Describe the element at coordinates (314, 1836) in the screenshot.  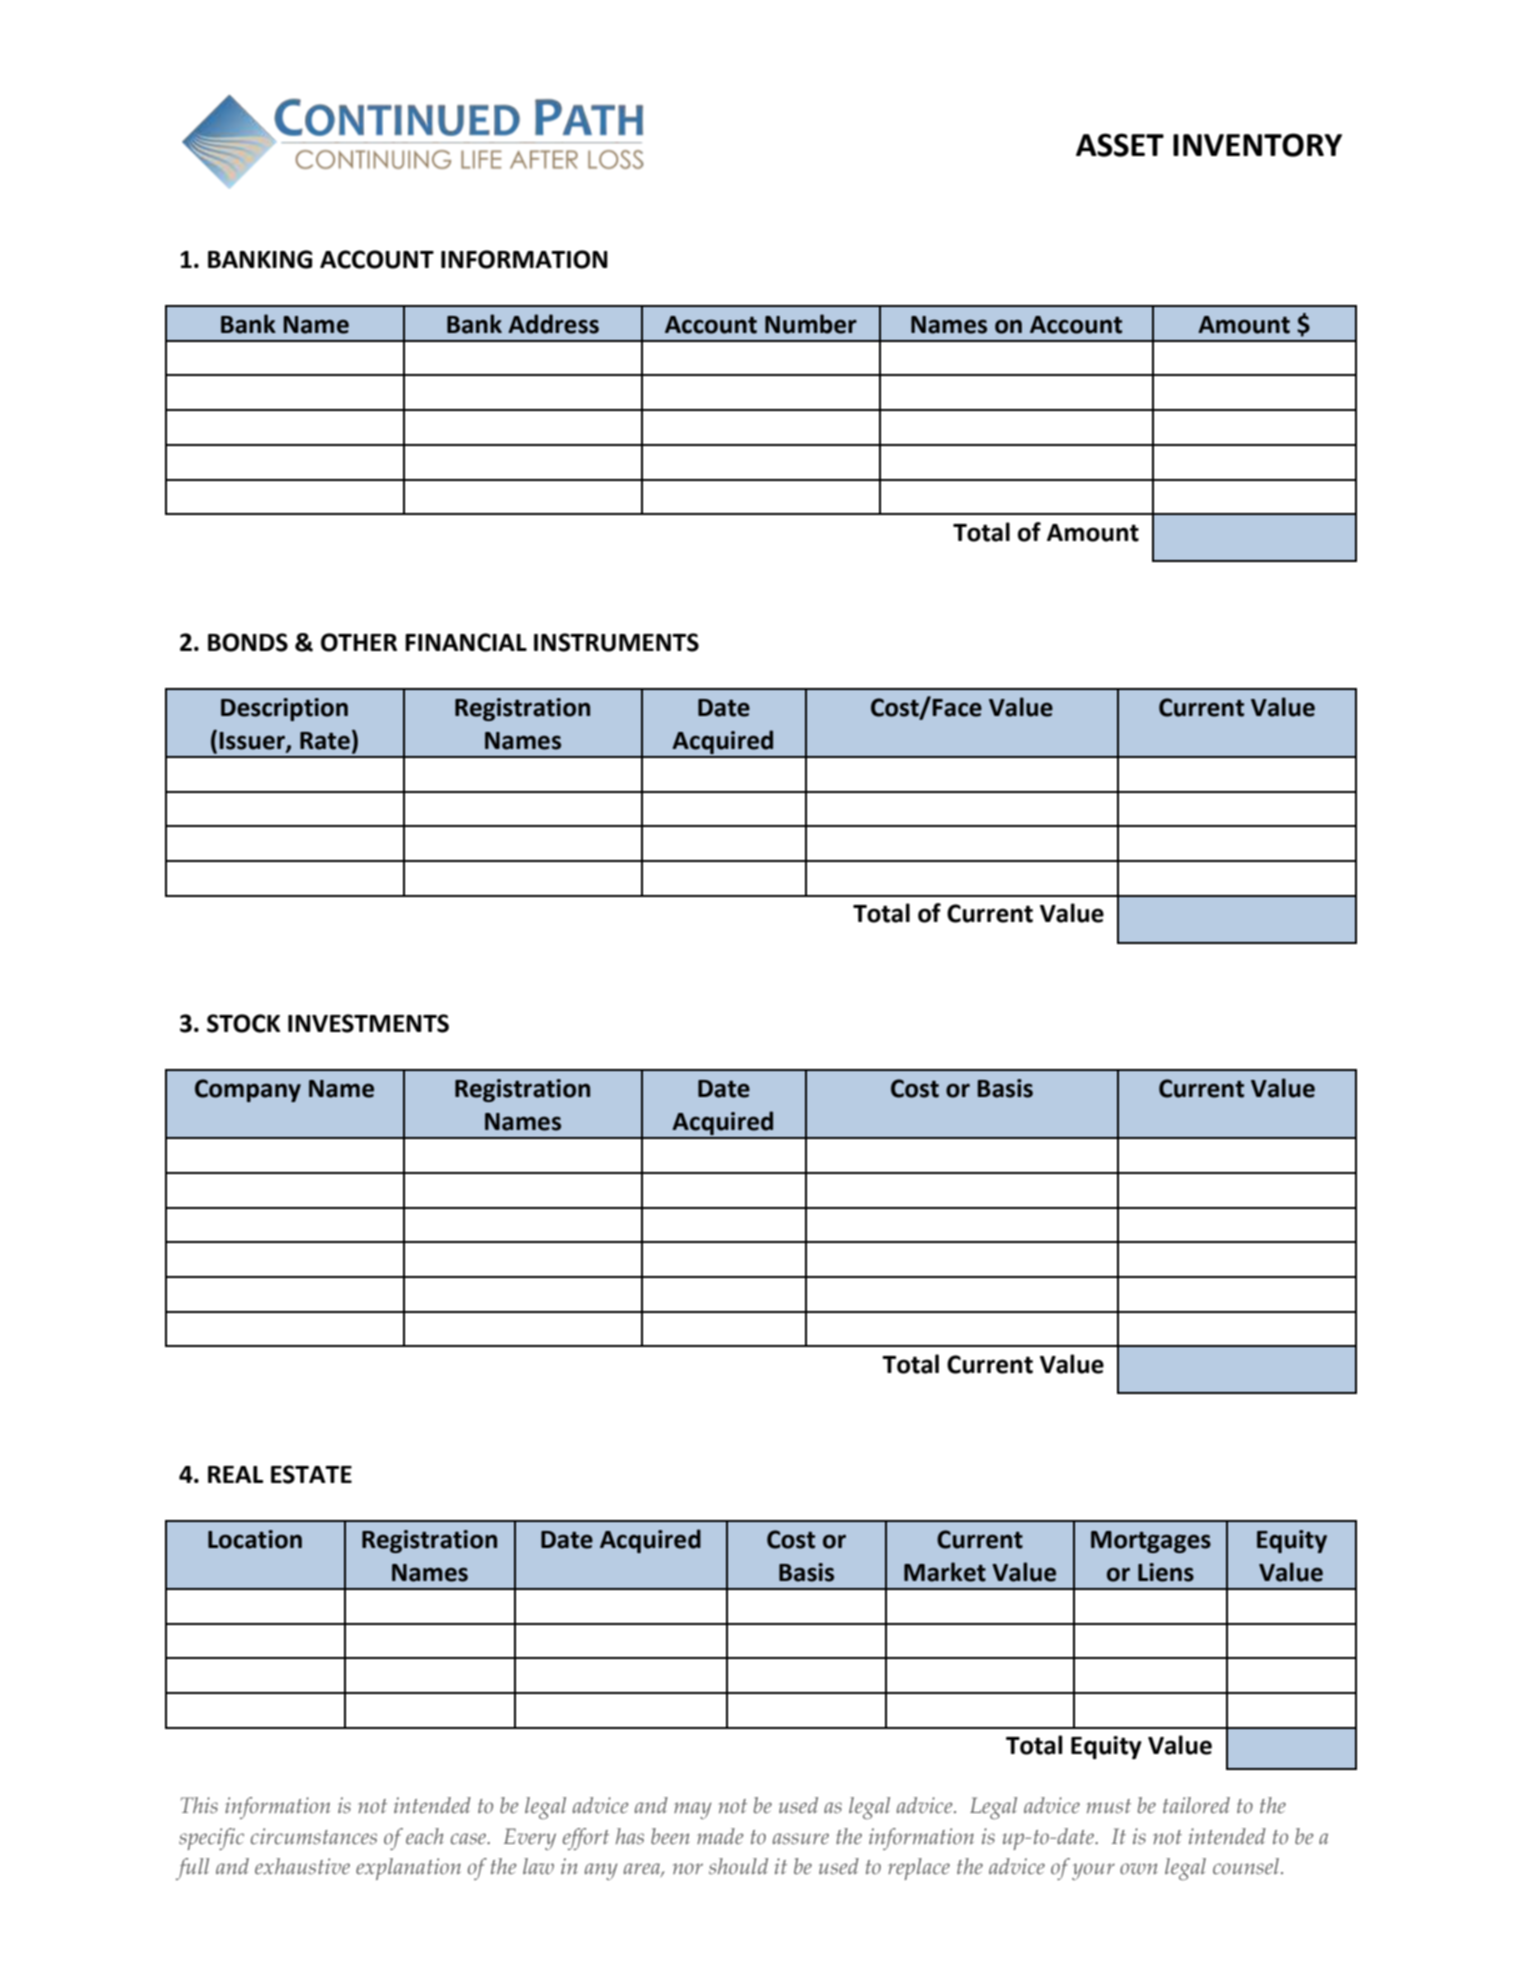
I see `circumstances` at that location.
